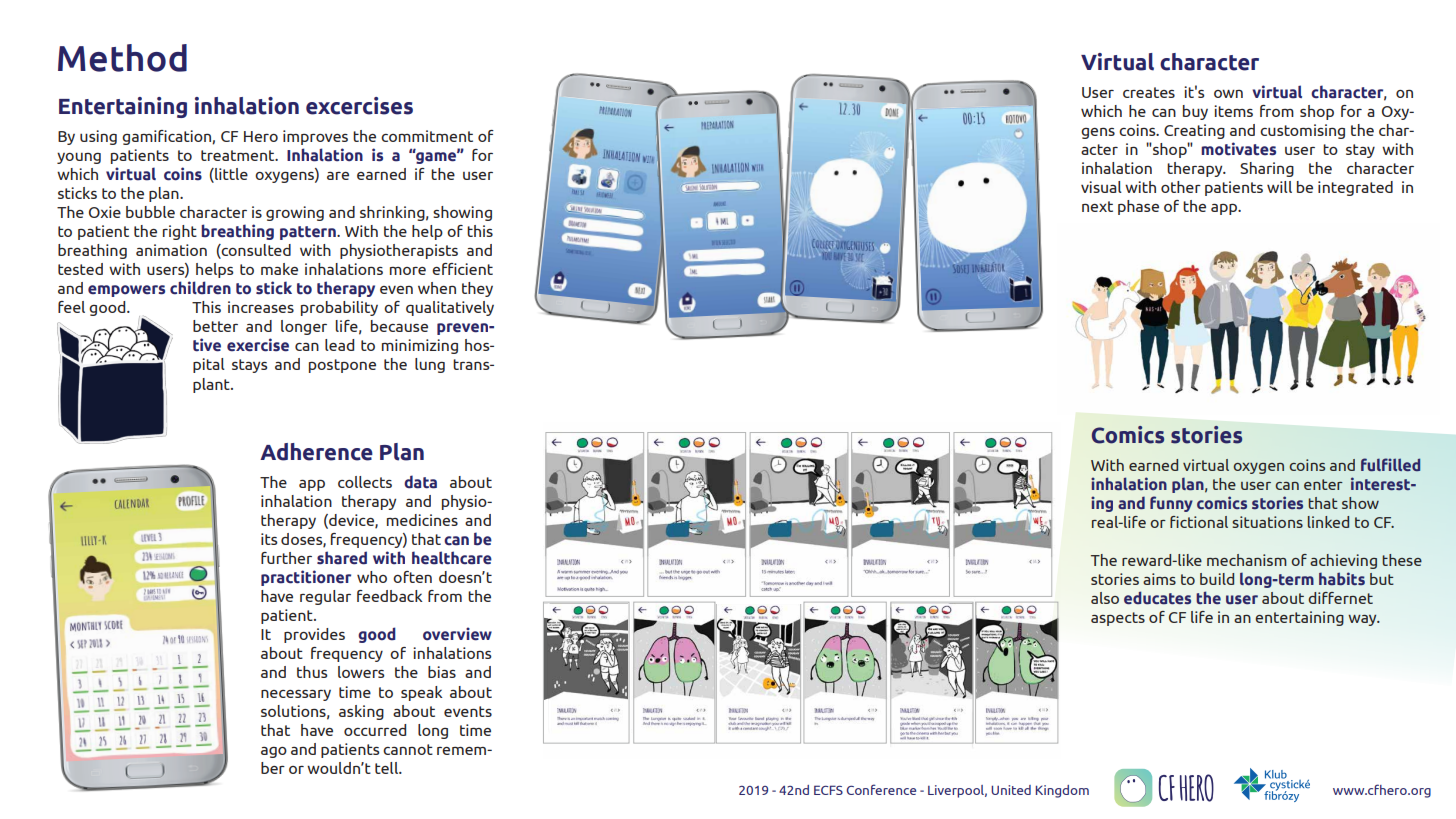 This screenshot has width=1456, height=819. I want to click on they, so click(477, 289).
